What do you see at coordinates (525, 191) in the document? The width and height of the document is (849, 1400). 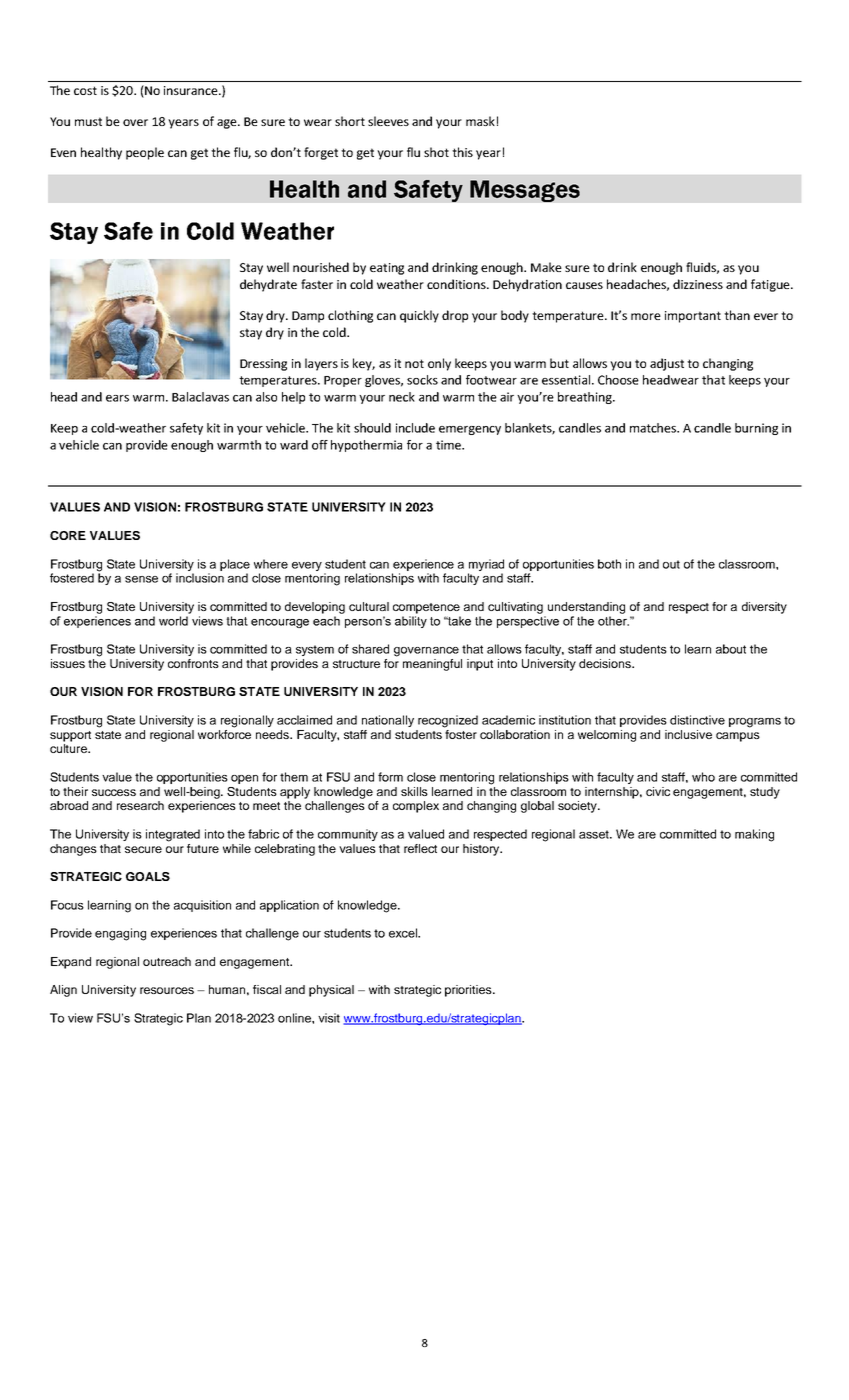 I see `Messages` at bounding box center [525, 191].
